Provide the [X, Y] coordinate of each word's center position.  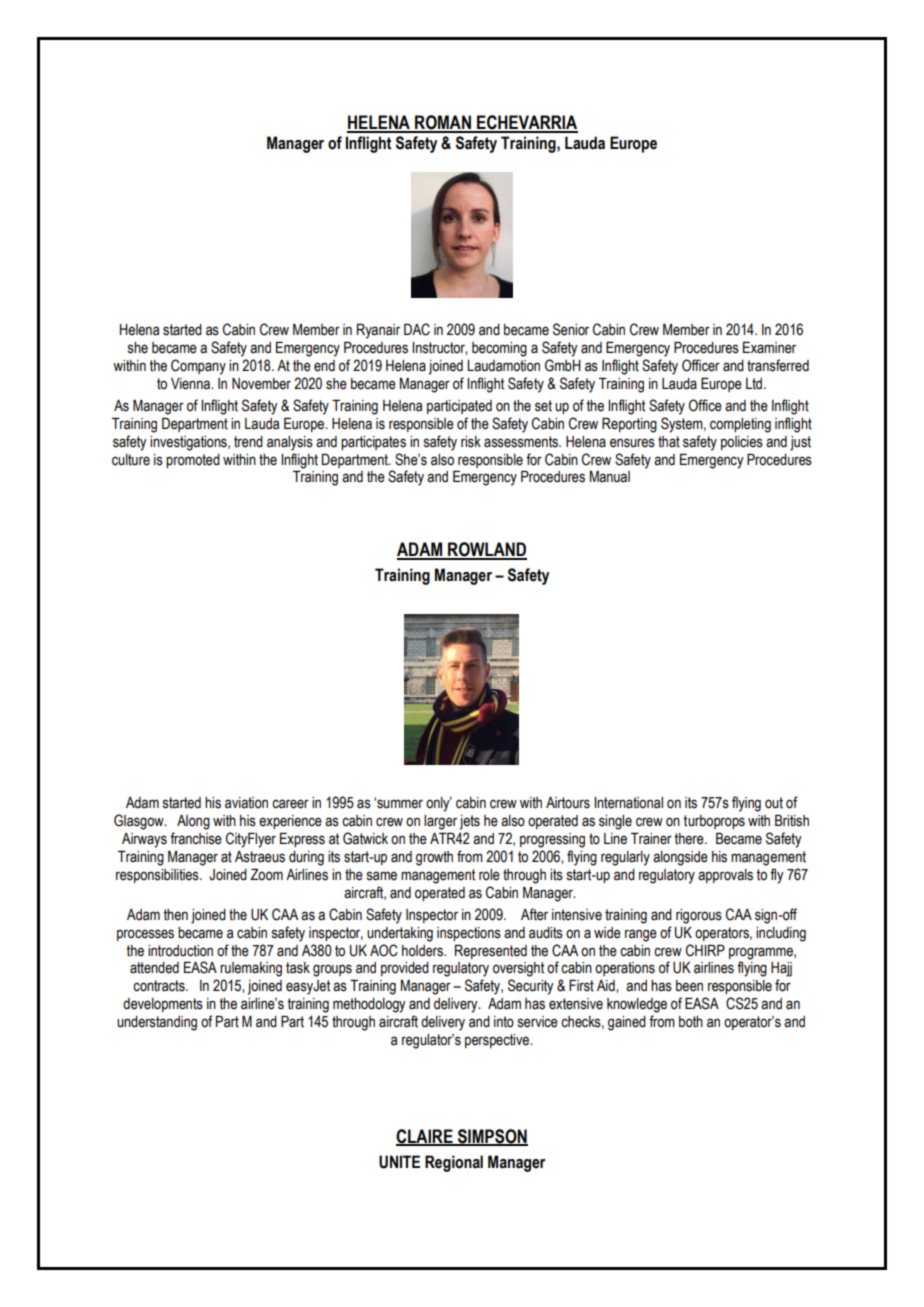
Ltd [755, 384]
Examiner [769, 348]
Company [198, 367]
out [774, 803]
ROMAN [443, 123]
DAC [417, 329]
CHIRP [705, 950]
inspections [469, 934]
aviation [246, 803]
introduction [180, 951]
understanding [157, 1023]
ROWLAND [486, 550]
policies [742, 443]
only [439, 804]
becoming [499, 349]
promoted [193, 461]
